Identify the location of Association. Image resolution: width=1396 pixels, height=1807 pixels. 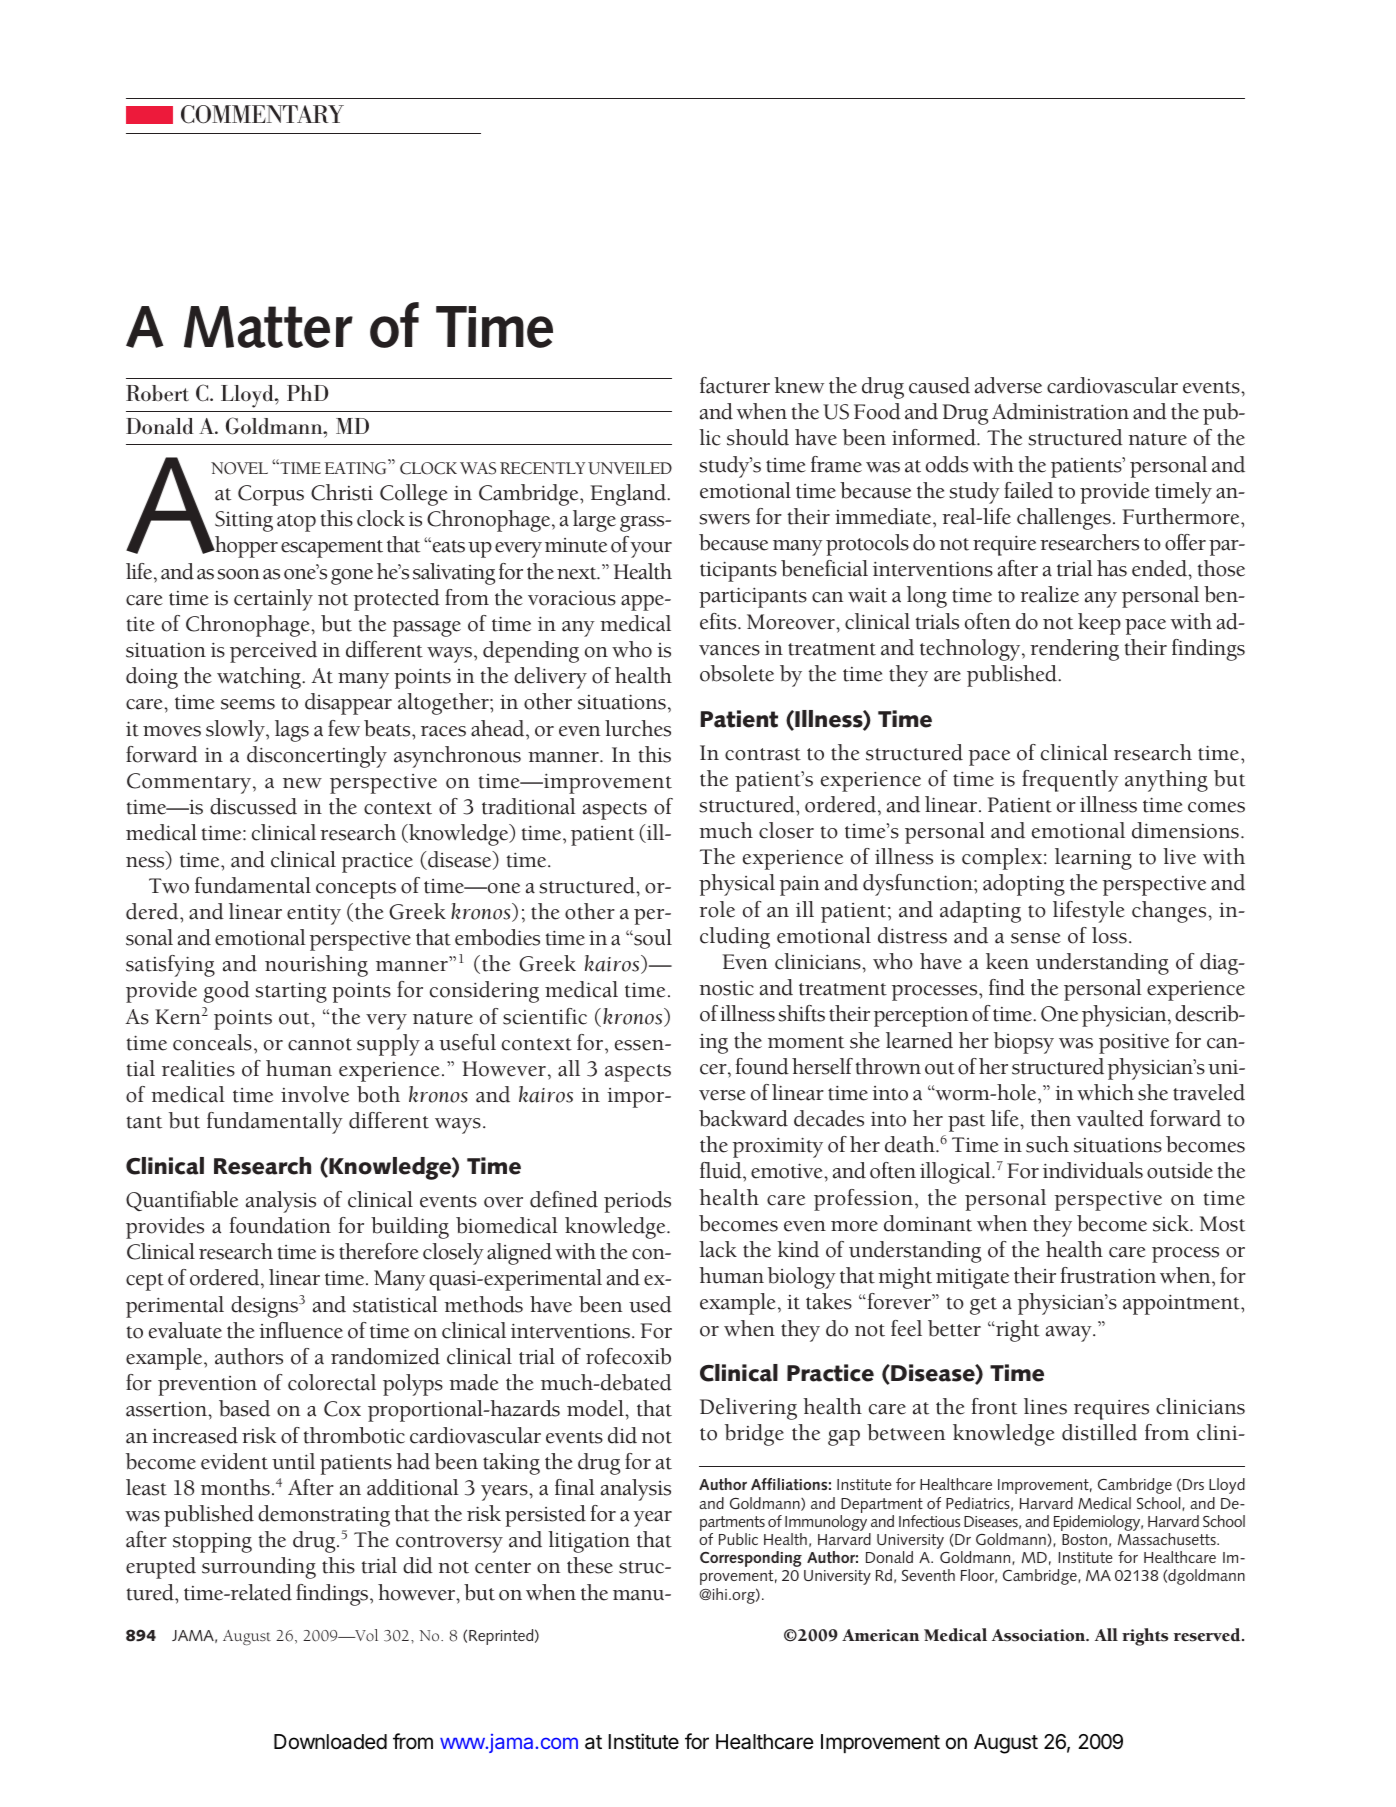
(1039, 1635).
